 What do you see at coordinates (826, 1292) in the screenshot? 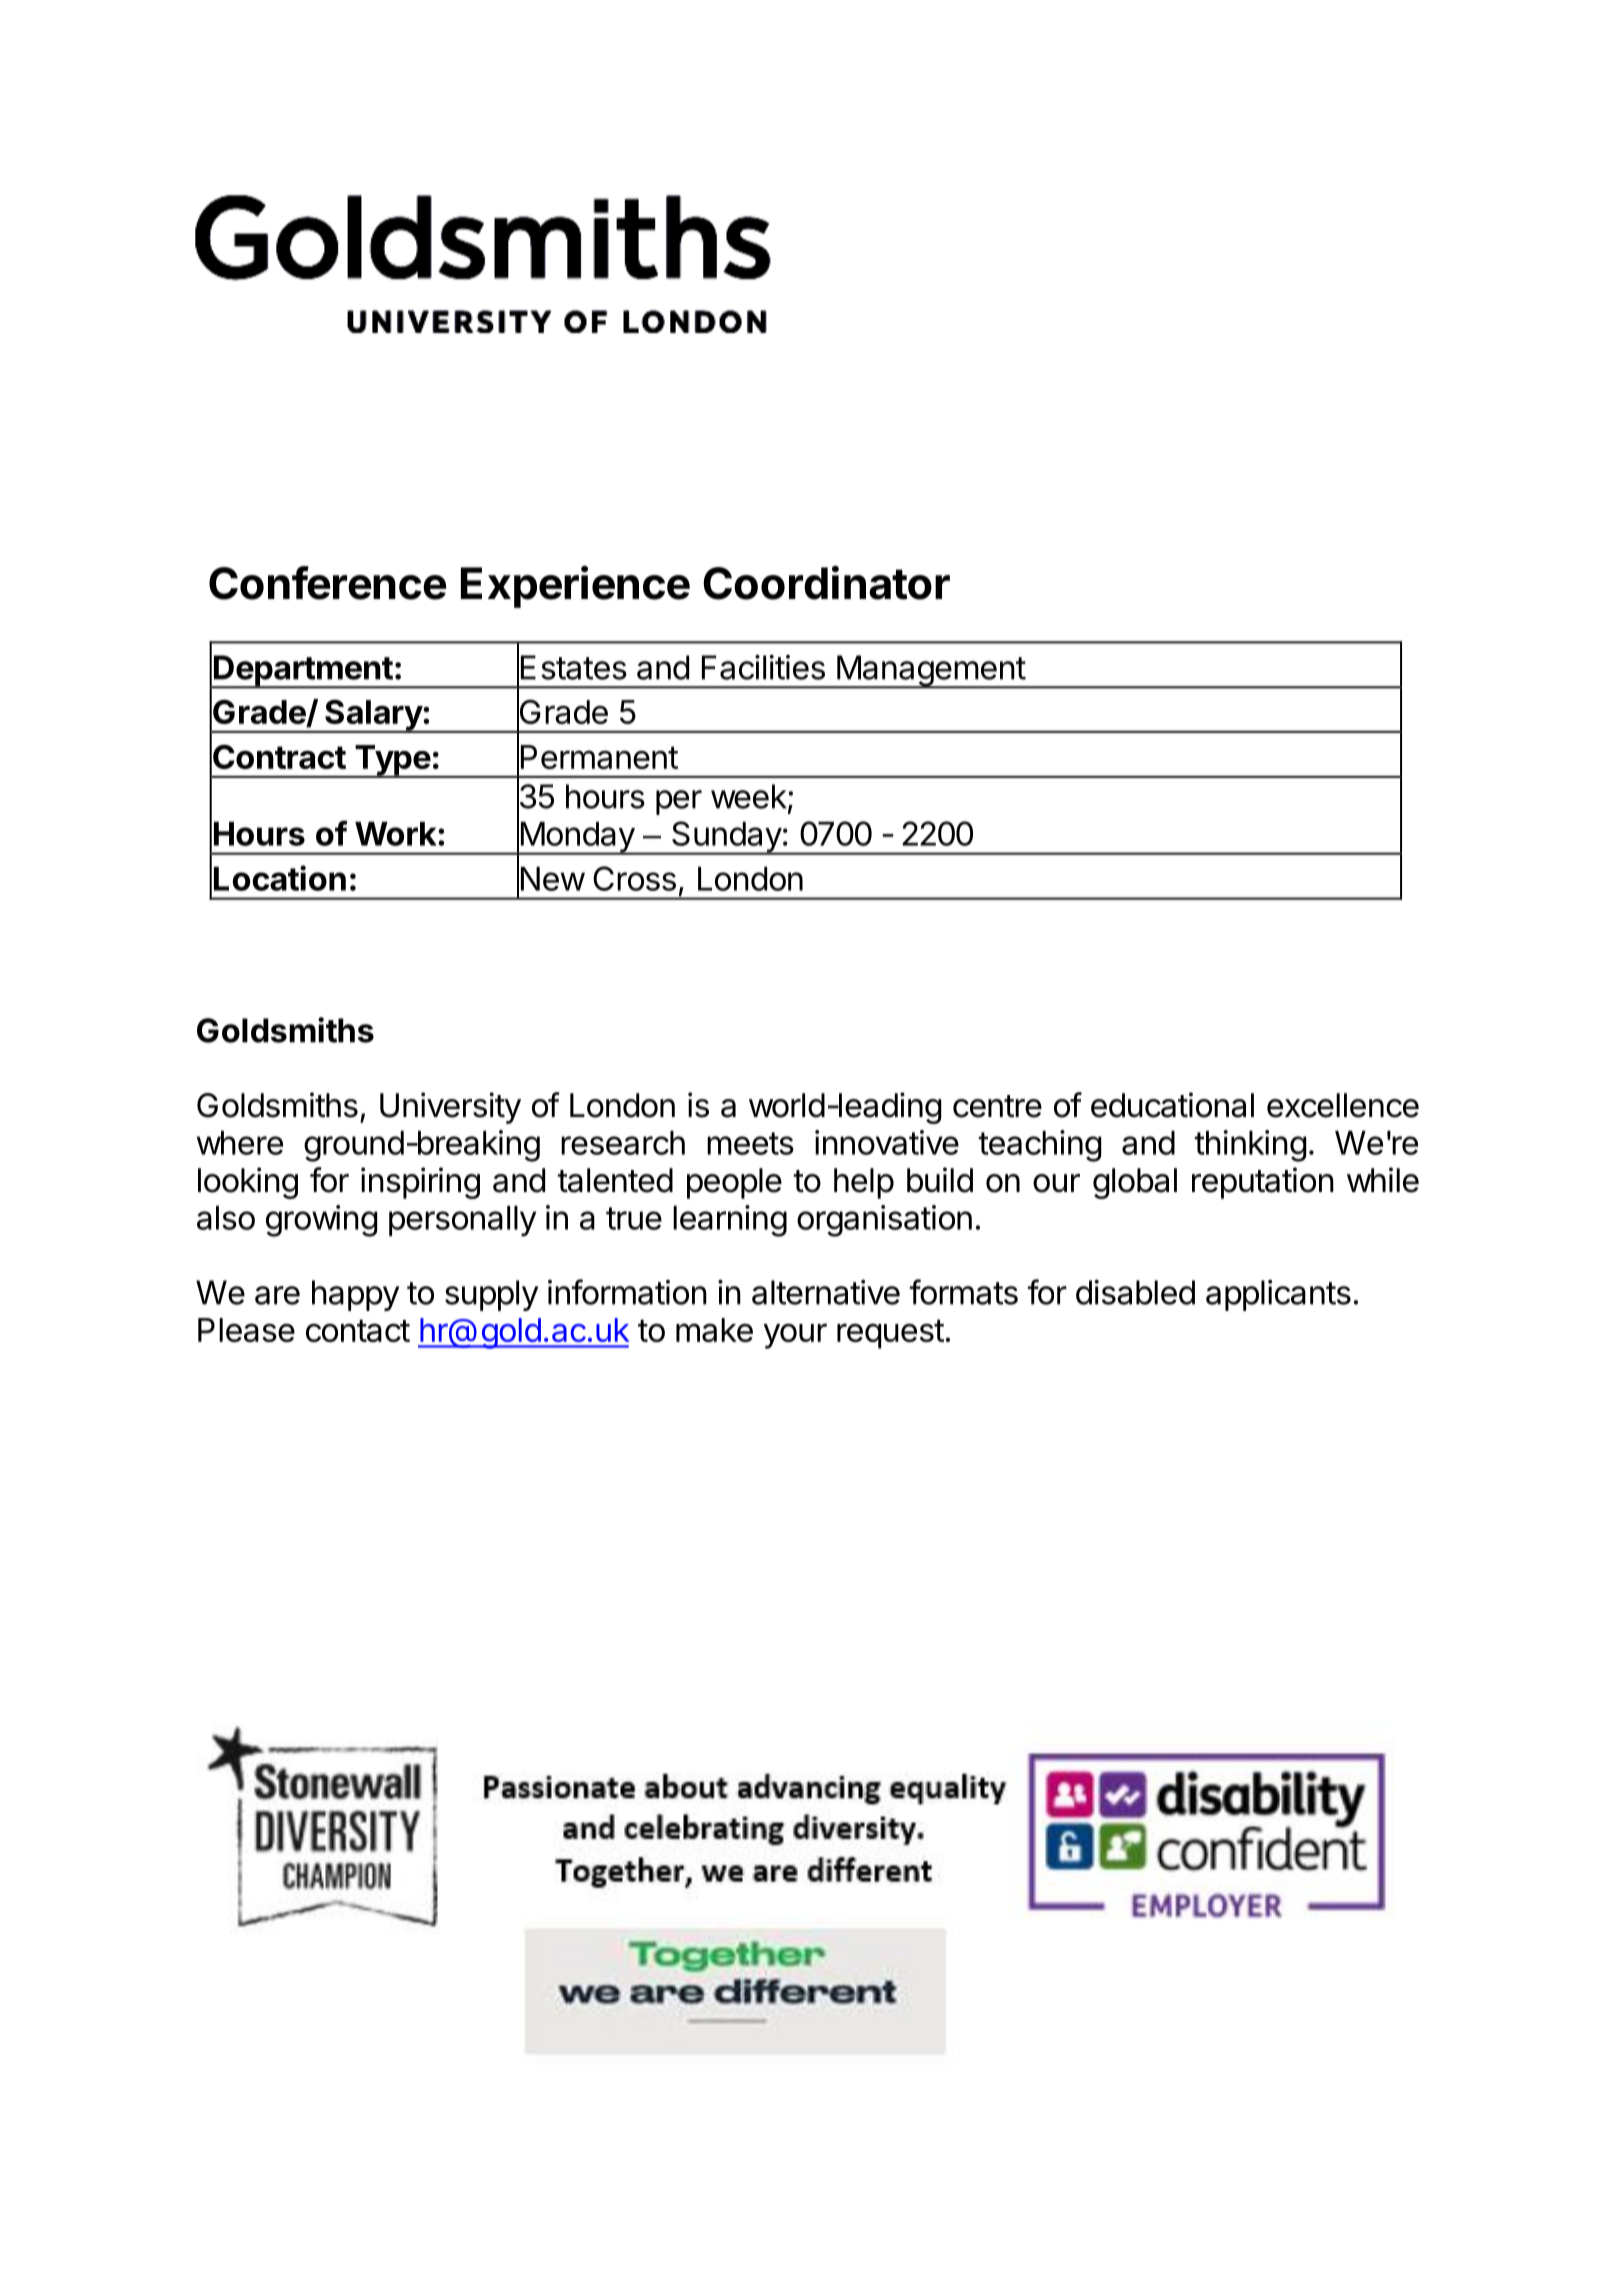
I see `alternative` at bounding box center [826, 1292].
